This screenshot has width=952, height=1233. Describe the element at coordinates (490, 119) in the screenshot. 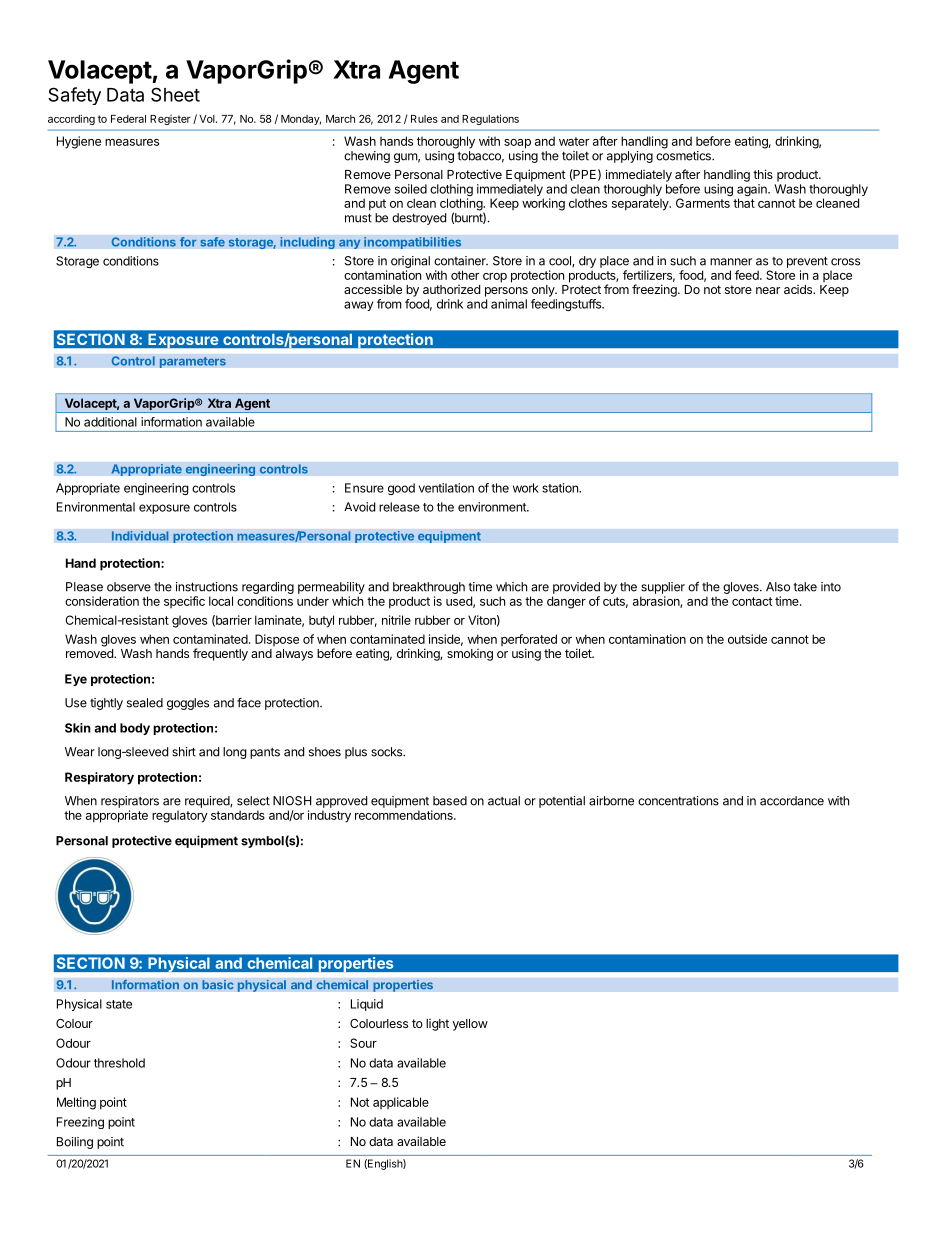

I see `Regulations` at that location.
